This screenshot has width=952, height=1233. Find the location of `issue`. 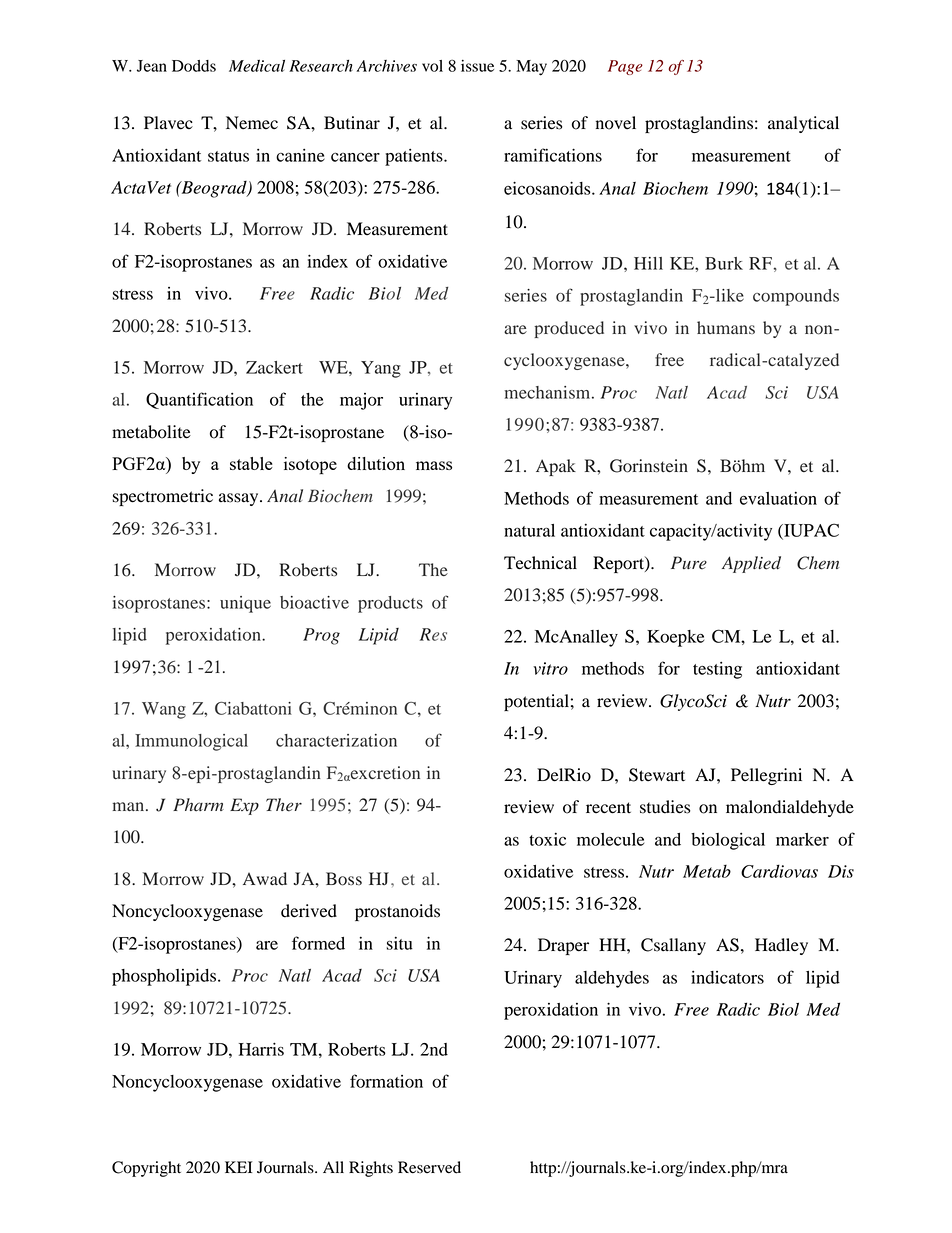

issue is located at coordinates (477, 66).
